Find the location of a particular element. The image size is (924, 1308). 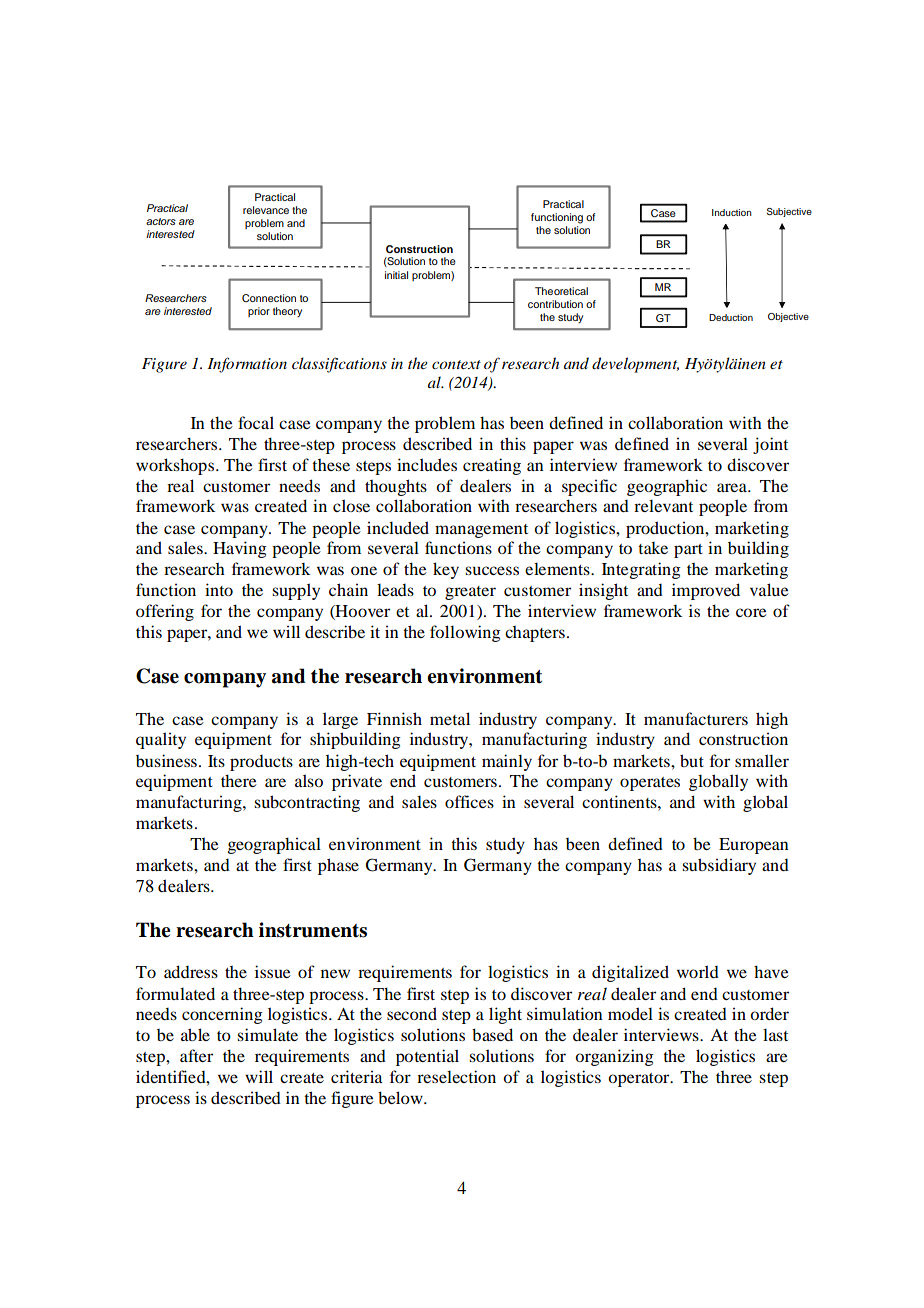

following is located at coordinates (465, 633).
